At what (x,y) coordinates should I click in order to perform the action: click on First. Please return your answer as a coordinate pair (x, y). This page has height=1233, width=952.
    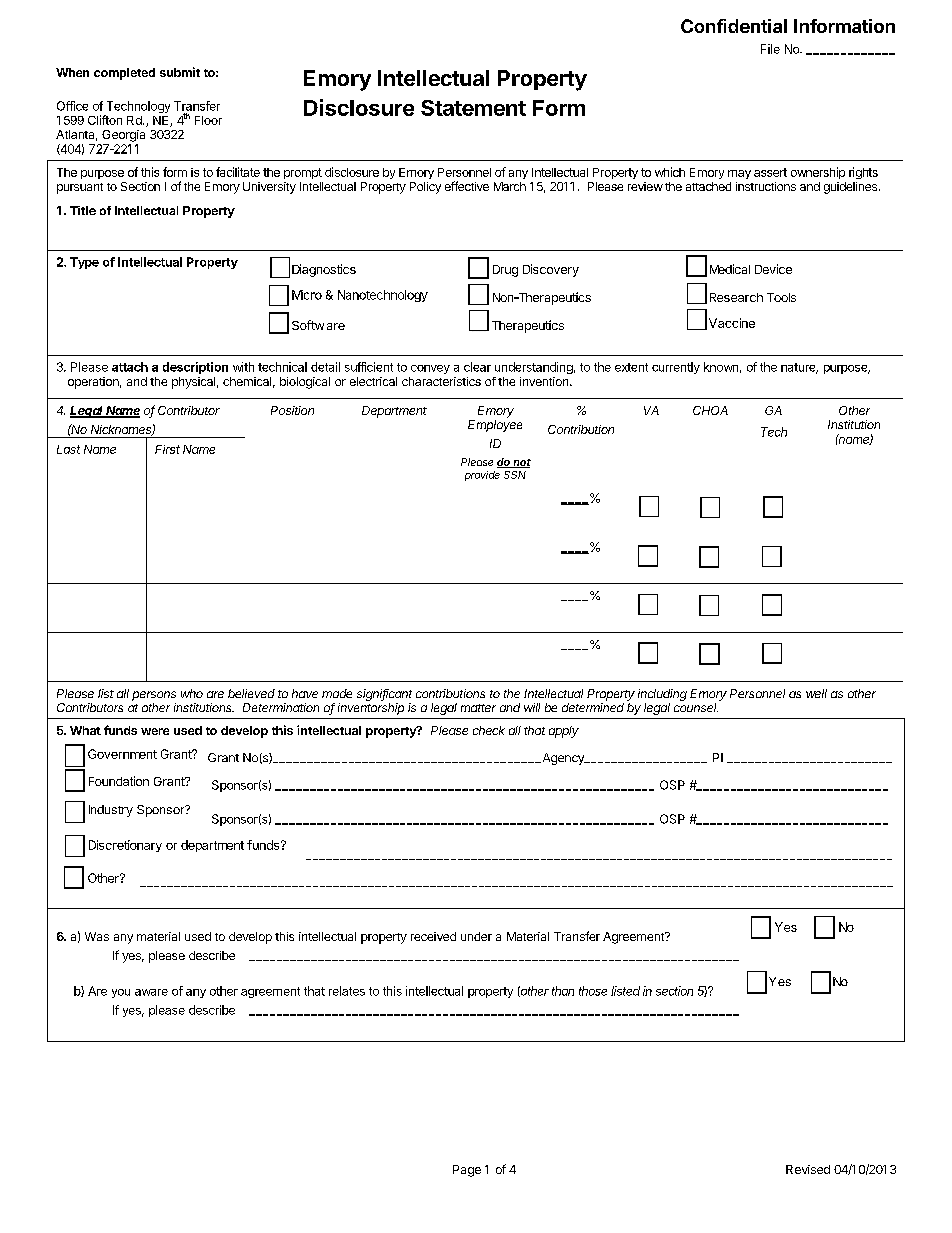
    Looking at the image, I should click on (167, 449).
